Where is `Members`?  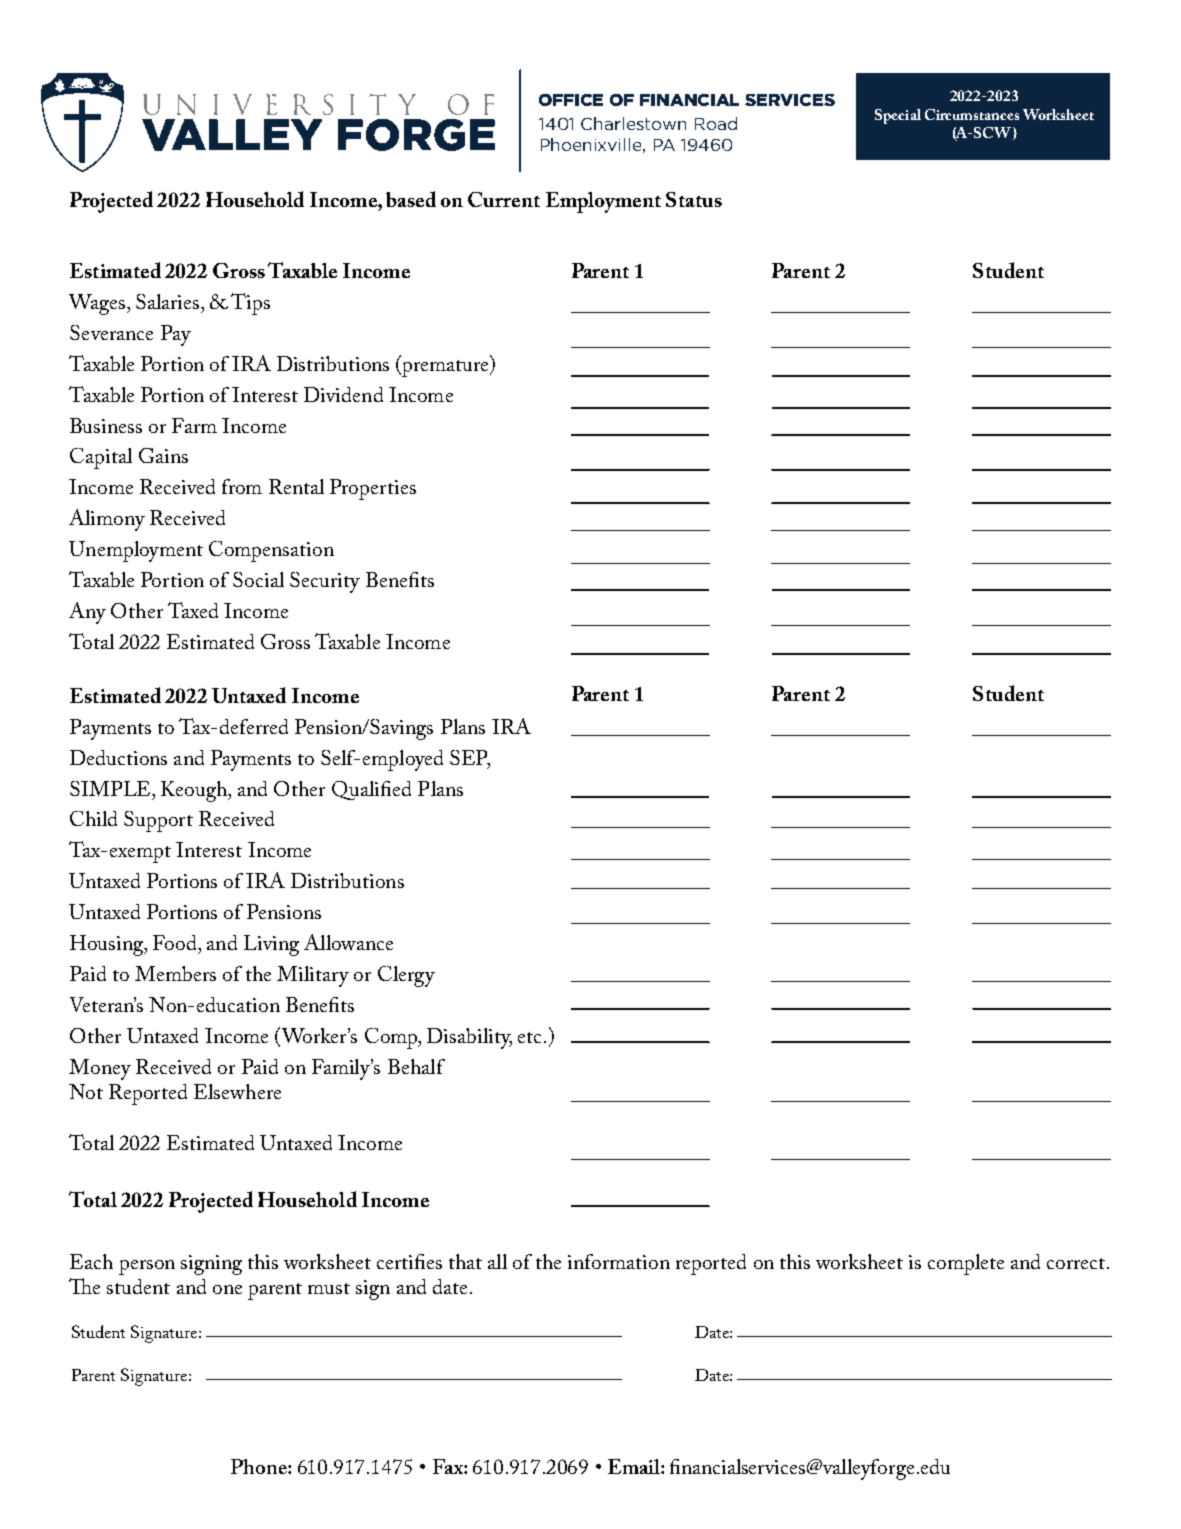
Members is located at coordinates (175, 973).
